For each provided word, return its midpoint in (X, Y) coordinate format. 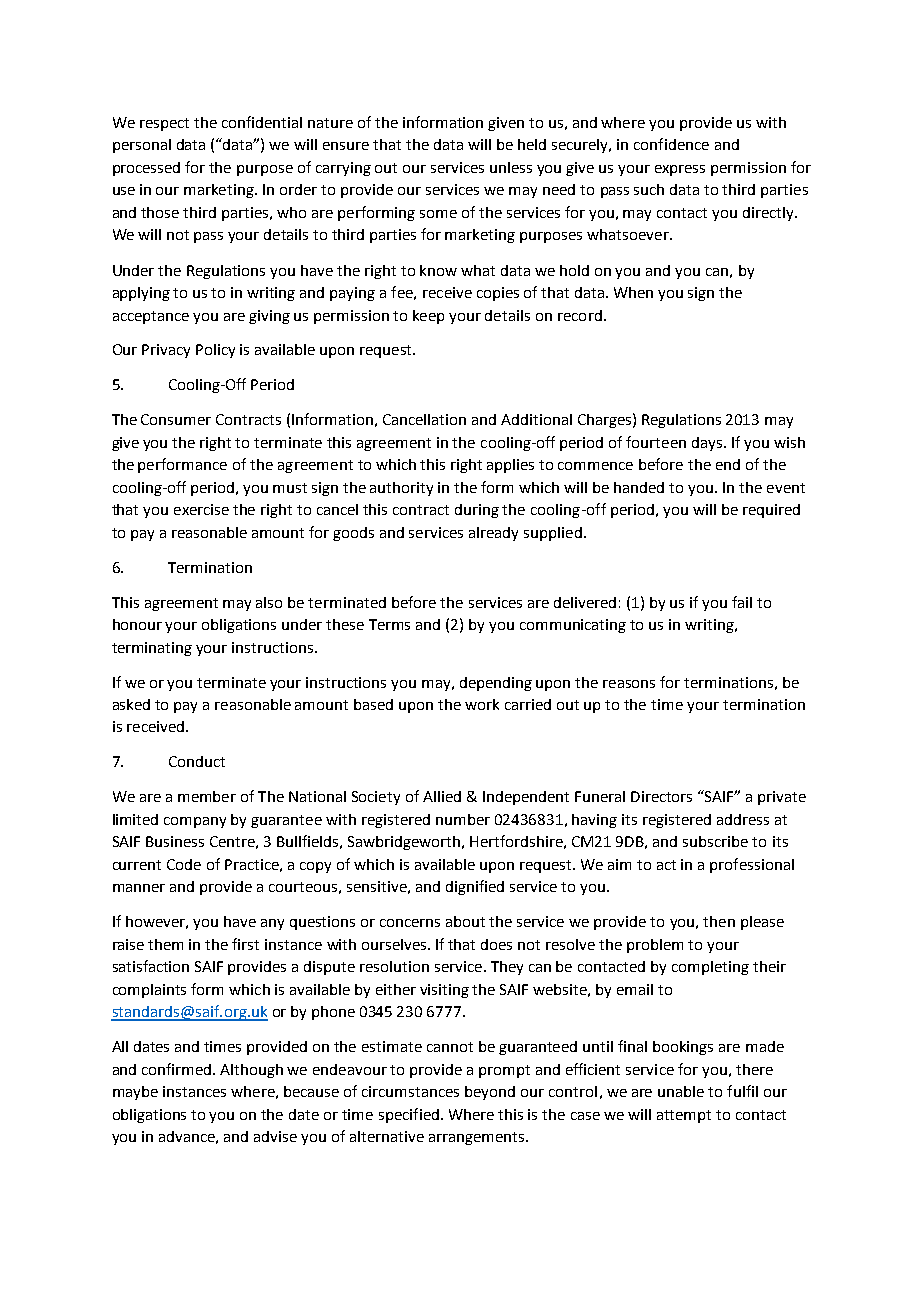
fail (742, 602)
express (680, 170)
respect (164, 124)
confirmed (178, 1069)
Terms (389, 624)
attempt (684, 1116)
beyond (490, 1093)
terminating (152, 649)
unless (511, 167)
